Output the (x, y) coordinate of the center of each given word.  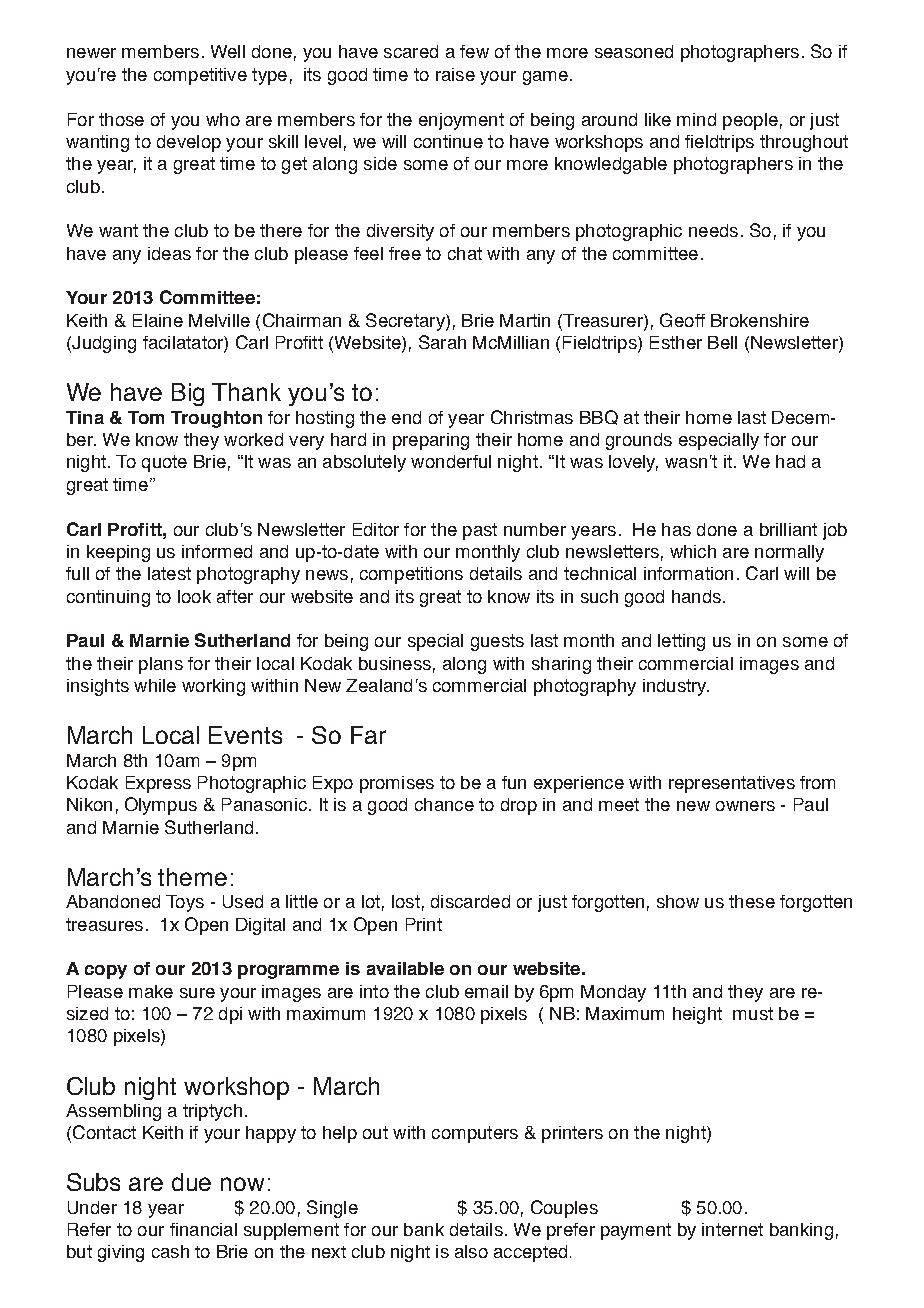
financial (203, 1229)
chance (444, 804)
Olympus (161, 806)
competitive (200, 76)
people (750, 121)
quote (164, 463)
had (790, 461)
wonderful (451, 461)
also (471, 1251)
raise (455, 74)
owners (745, 806)
